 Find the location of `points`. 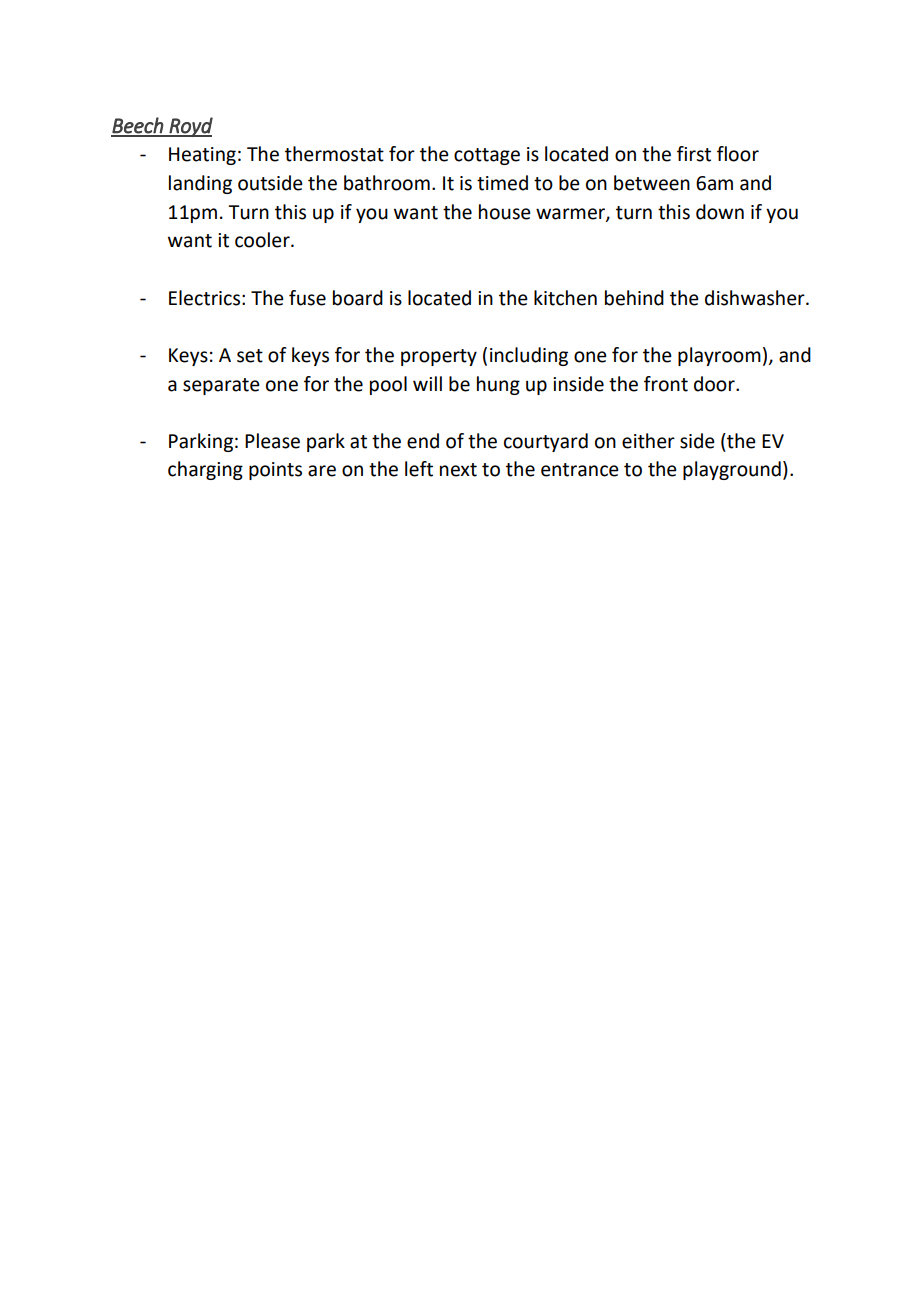

points is located at coordinates (275, 471).
